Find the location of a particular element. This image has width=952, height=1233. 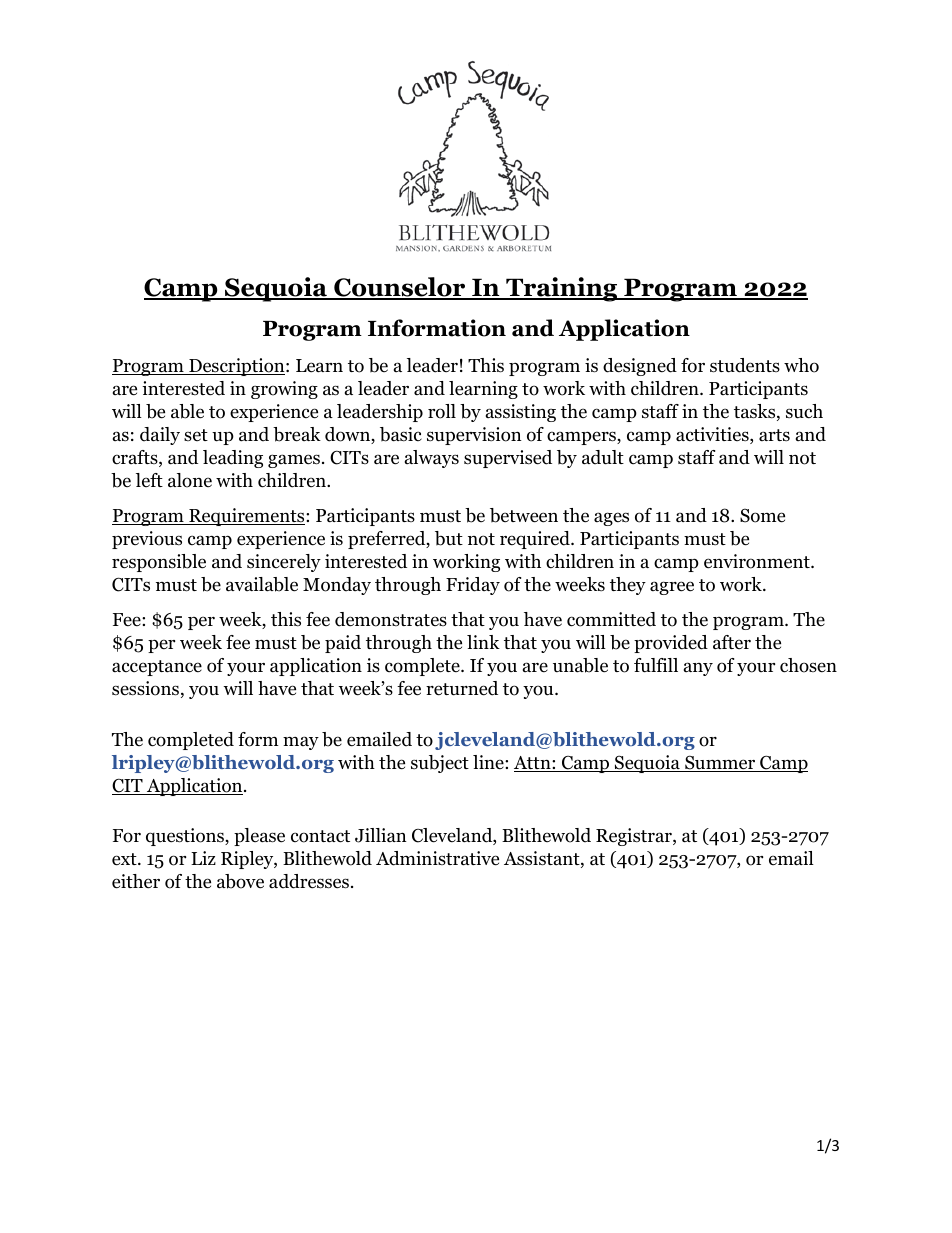

Training is located at coordinates (562, 289).
